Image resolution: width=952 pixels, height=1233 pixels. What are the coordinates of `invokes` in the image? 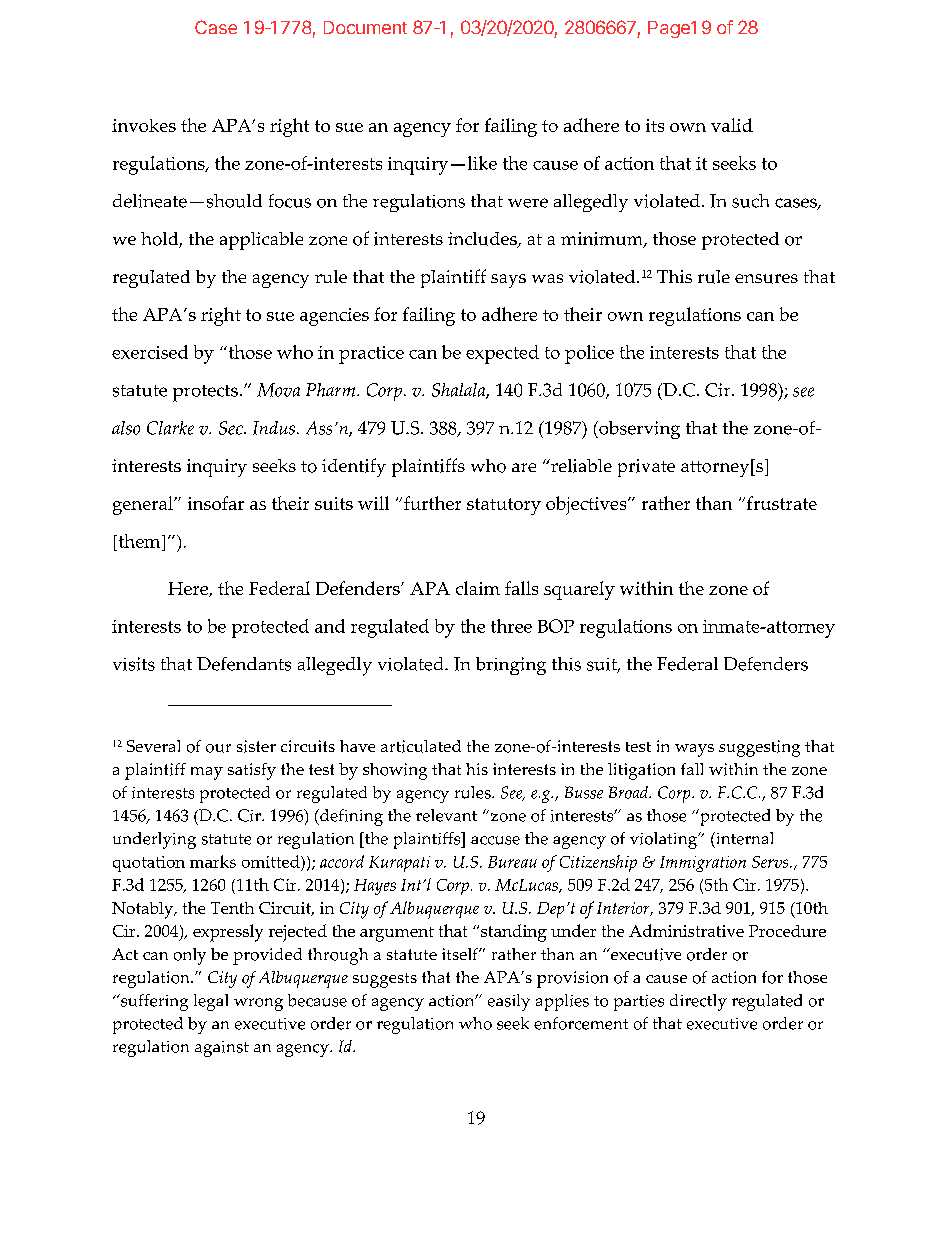 It's located at (144, 125).
